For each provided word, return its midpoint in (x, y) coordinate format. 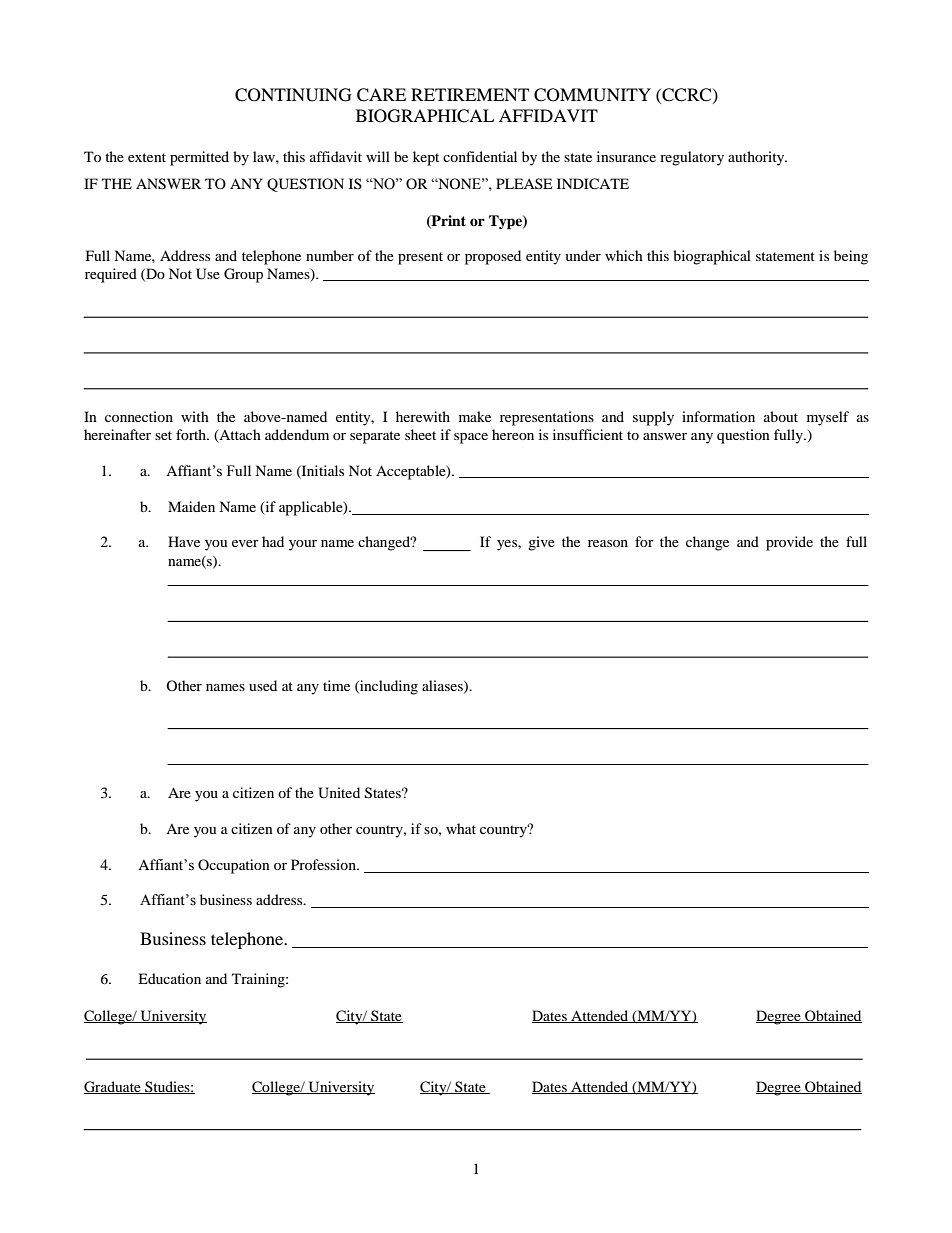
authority (757, 158)
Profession (324, 864)
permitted (199, 158)
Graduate (113, 1087)
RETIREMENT (470, 94)
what (461, 828)
